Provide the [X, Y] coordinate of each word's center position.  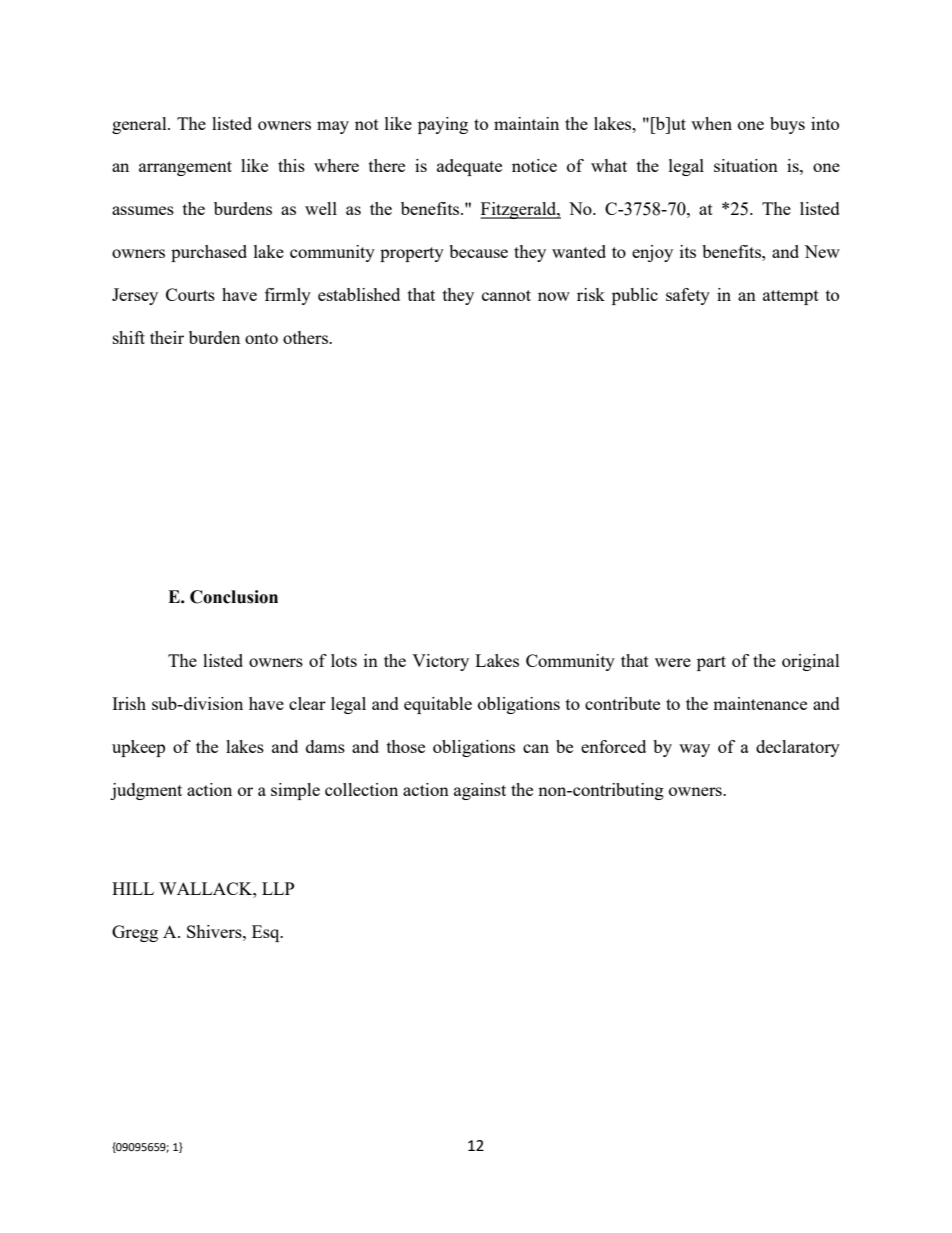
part [711, 663]
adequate [469, 167]
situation [746, 165]
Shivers [215, 931]
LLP [278, 888]
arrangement [185, 168]
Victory [440, 662]
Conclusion [234, 597]
